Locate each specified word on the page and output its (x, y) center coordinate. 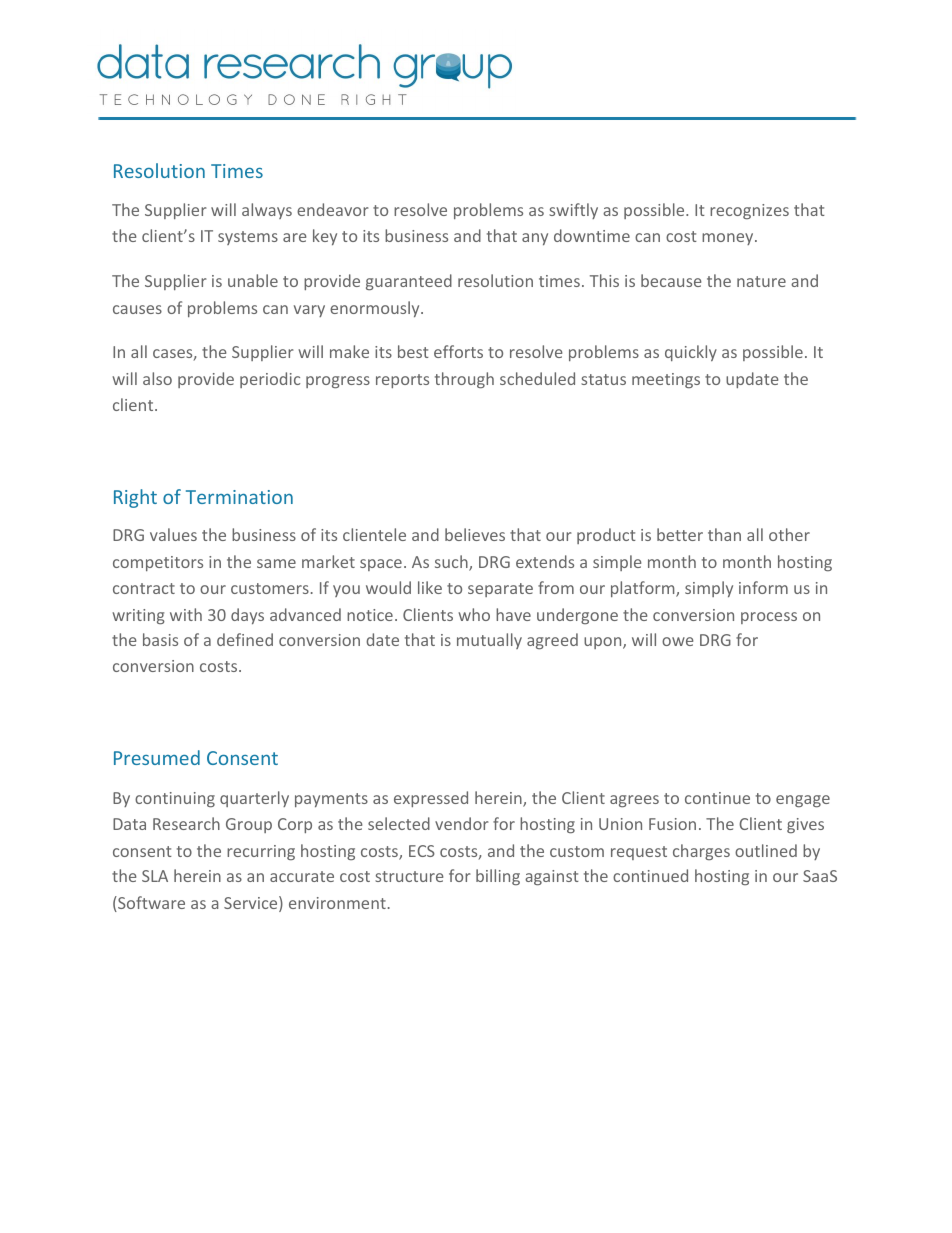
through (464, 380)
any (535, 239)
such (452, 563)
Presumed (157, 757)
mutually (489, 641)
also (157, 378)
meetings (666, 380)
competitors (158, 563)
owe (678, 641)
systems (248, 238)
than (724, 534)
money (727, 239)
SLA (155, 876)
